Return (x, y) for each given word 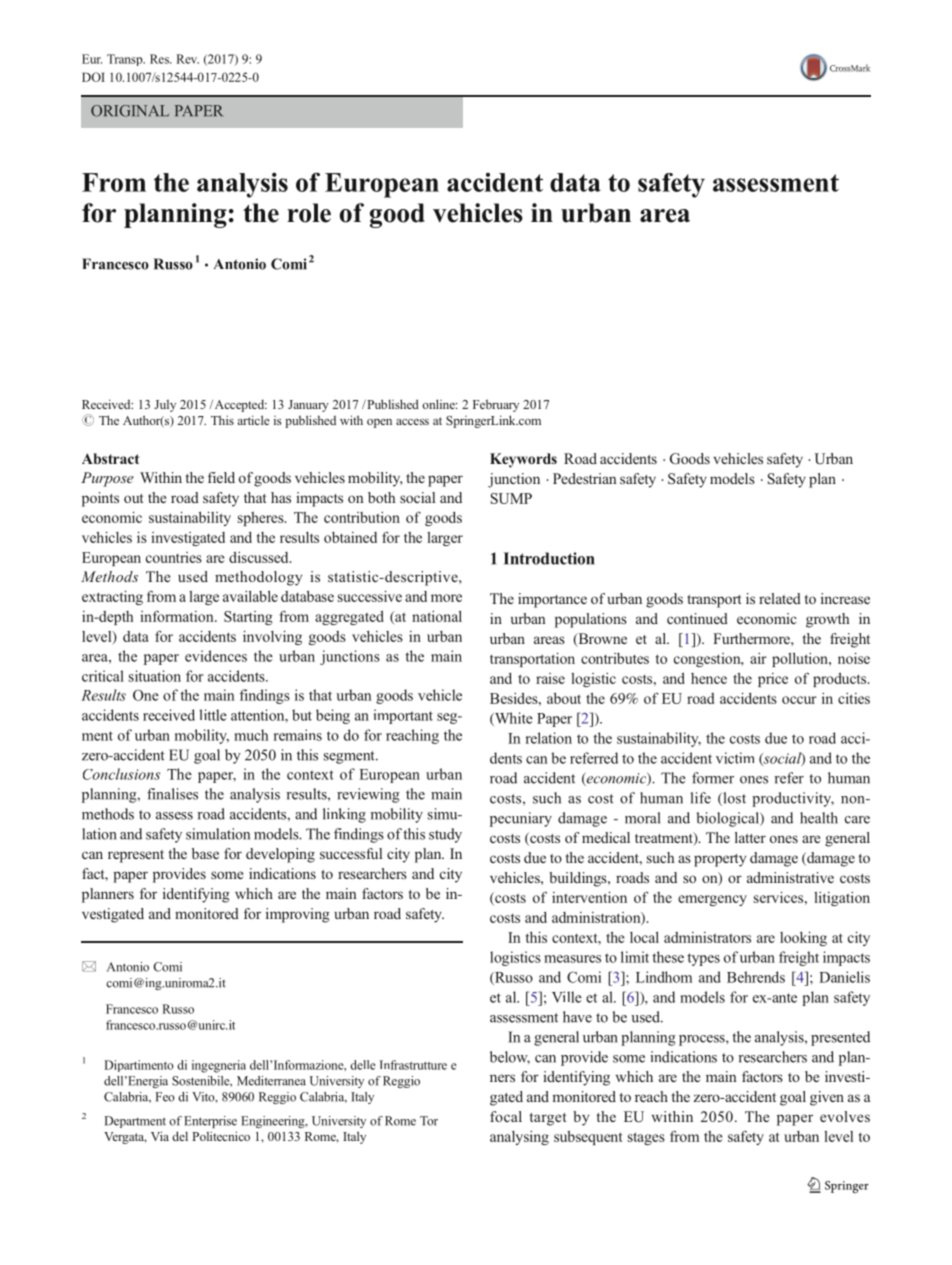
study (445, 835)
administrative (790, 877)
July (165, 406)
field (221, 477)
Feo (164, 1097)
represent (136, 856)
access (412, 422)
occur (799, 700)
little (213, 715)
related (780, 598)
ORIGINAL (130, 111)
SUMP (511, 498)
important (403, 716)
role (309, 213)
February (496, 405)
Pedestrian (585, 478)
